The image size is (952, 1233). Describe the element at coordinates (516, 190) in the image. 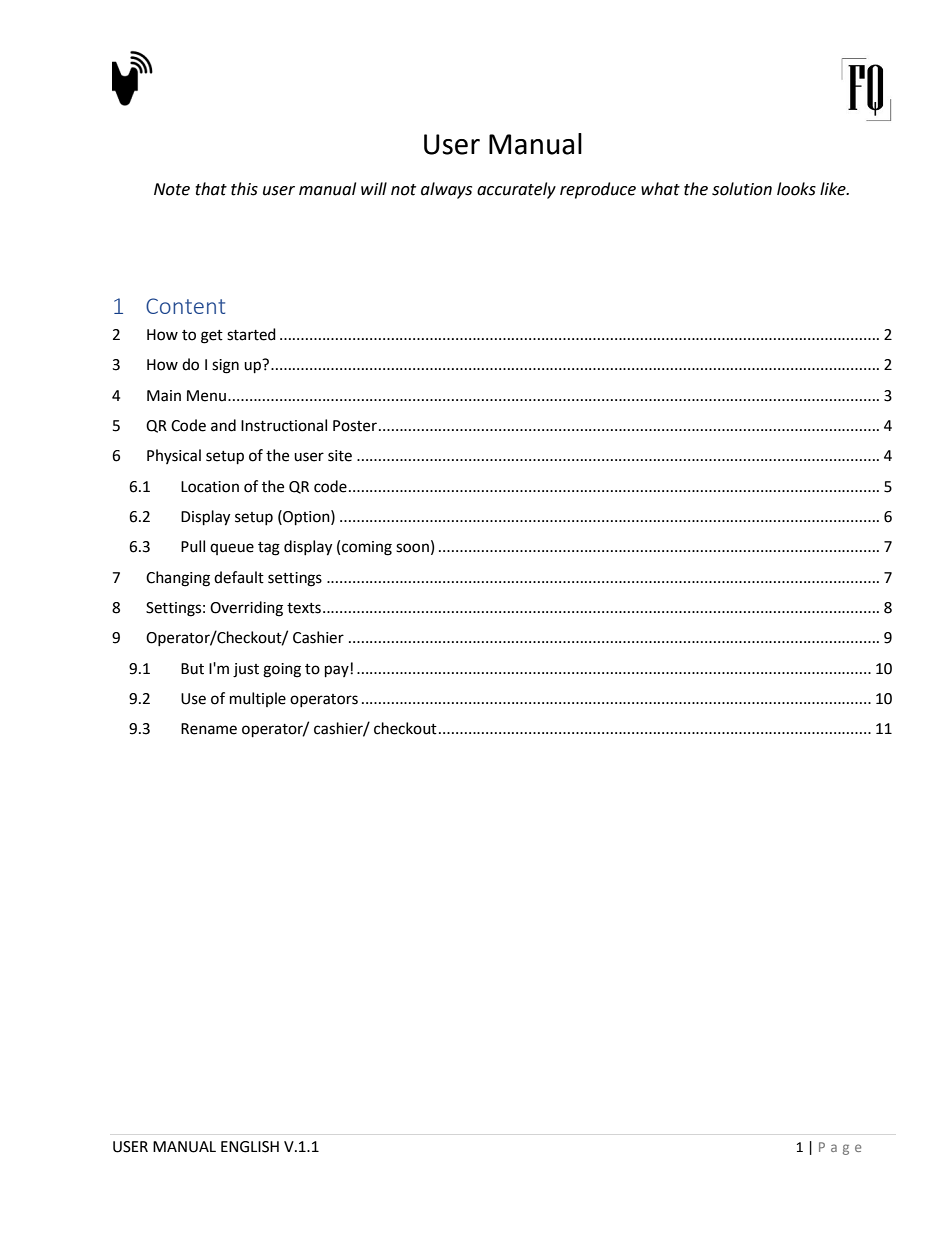

I see `accurately` at that location.
